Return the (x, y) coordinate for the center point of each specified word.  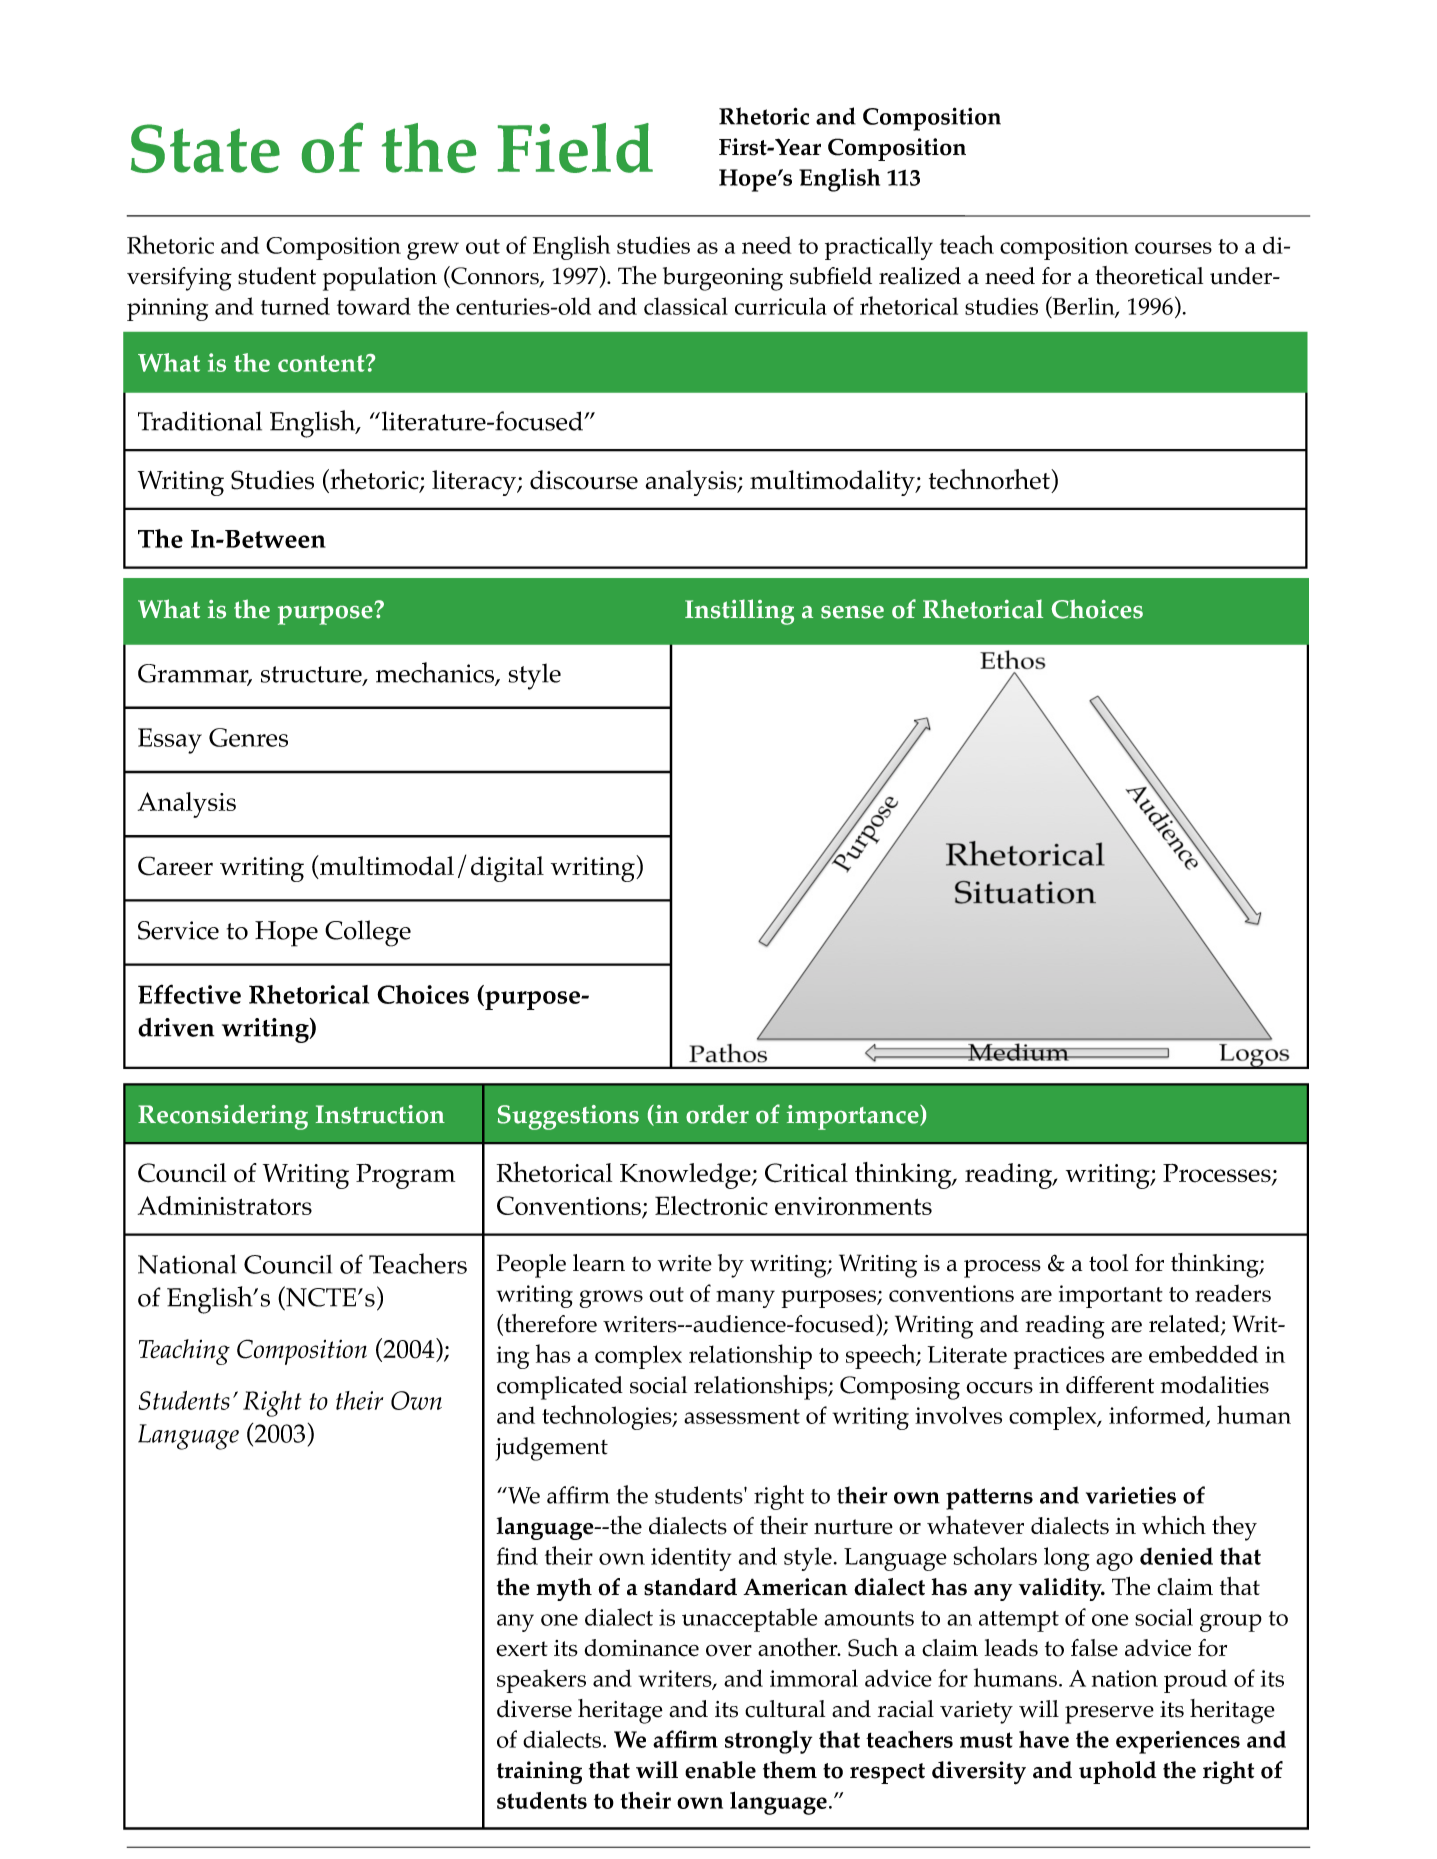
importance (854, 1117)
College (368, 933)
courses (1173, 248)
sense (852, 612)
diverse (534, 1709)
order (717, 1114)
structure (312, 675)
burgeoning (723, 279)
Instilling (739, 612)
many (745, 1299)
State (205, 148)
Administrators (225, 1205)
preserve (1109, 1715)
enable (720, 1770)
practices (1059, 1357)
